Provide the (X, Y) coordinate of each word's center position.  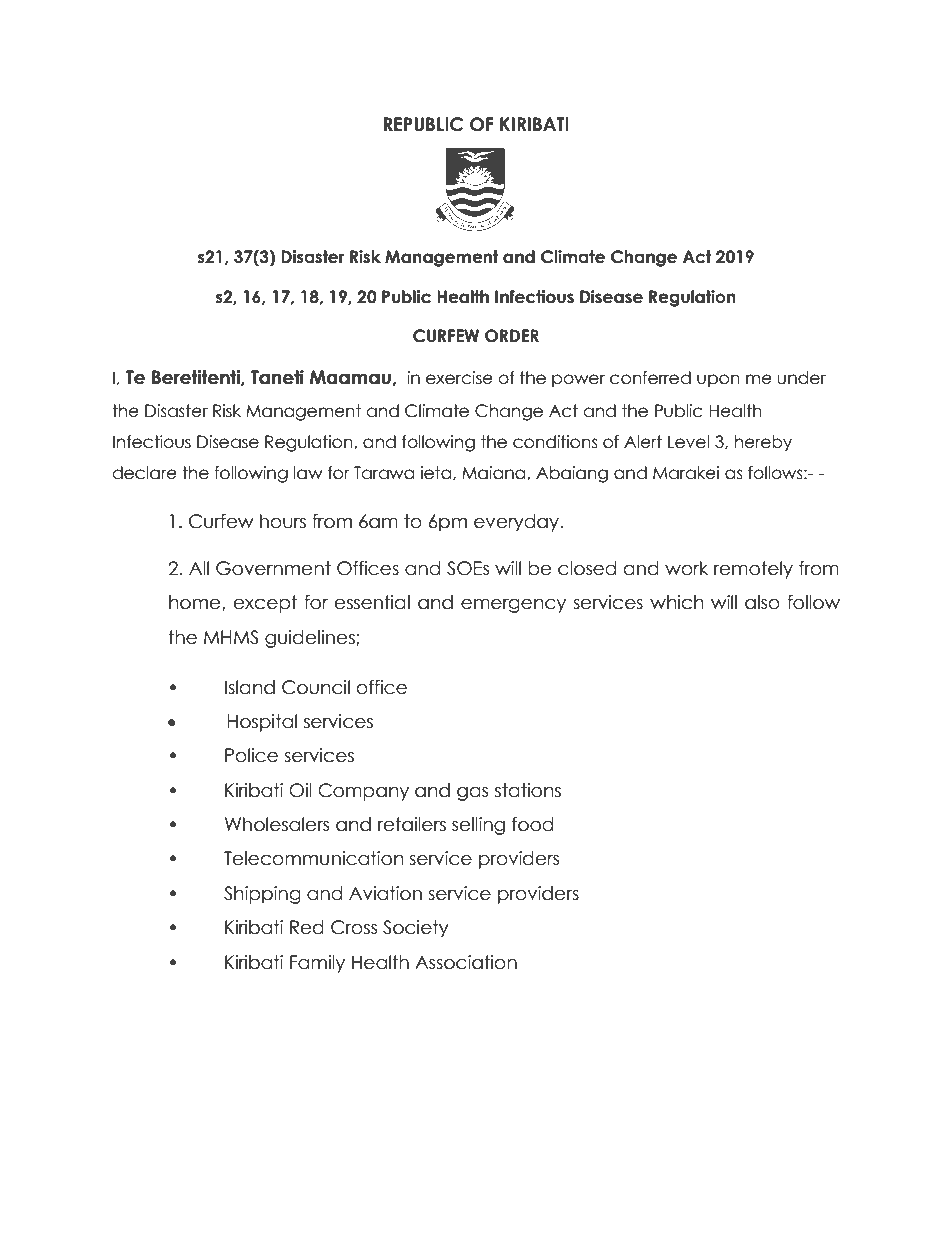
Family (317, 964)
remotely (753, 570)
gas (472, 793)
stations (528, 790)
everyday (517, 523)
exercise (459, 378)
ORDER (512, 336)
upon (718, 380)
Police (251, 755)
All (199, 568)
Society (416, 929)
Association (466, 962)
